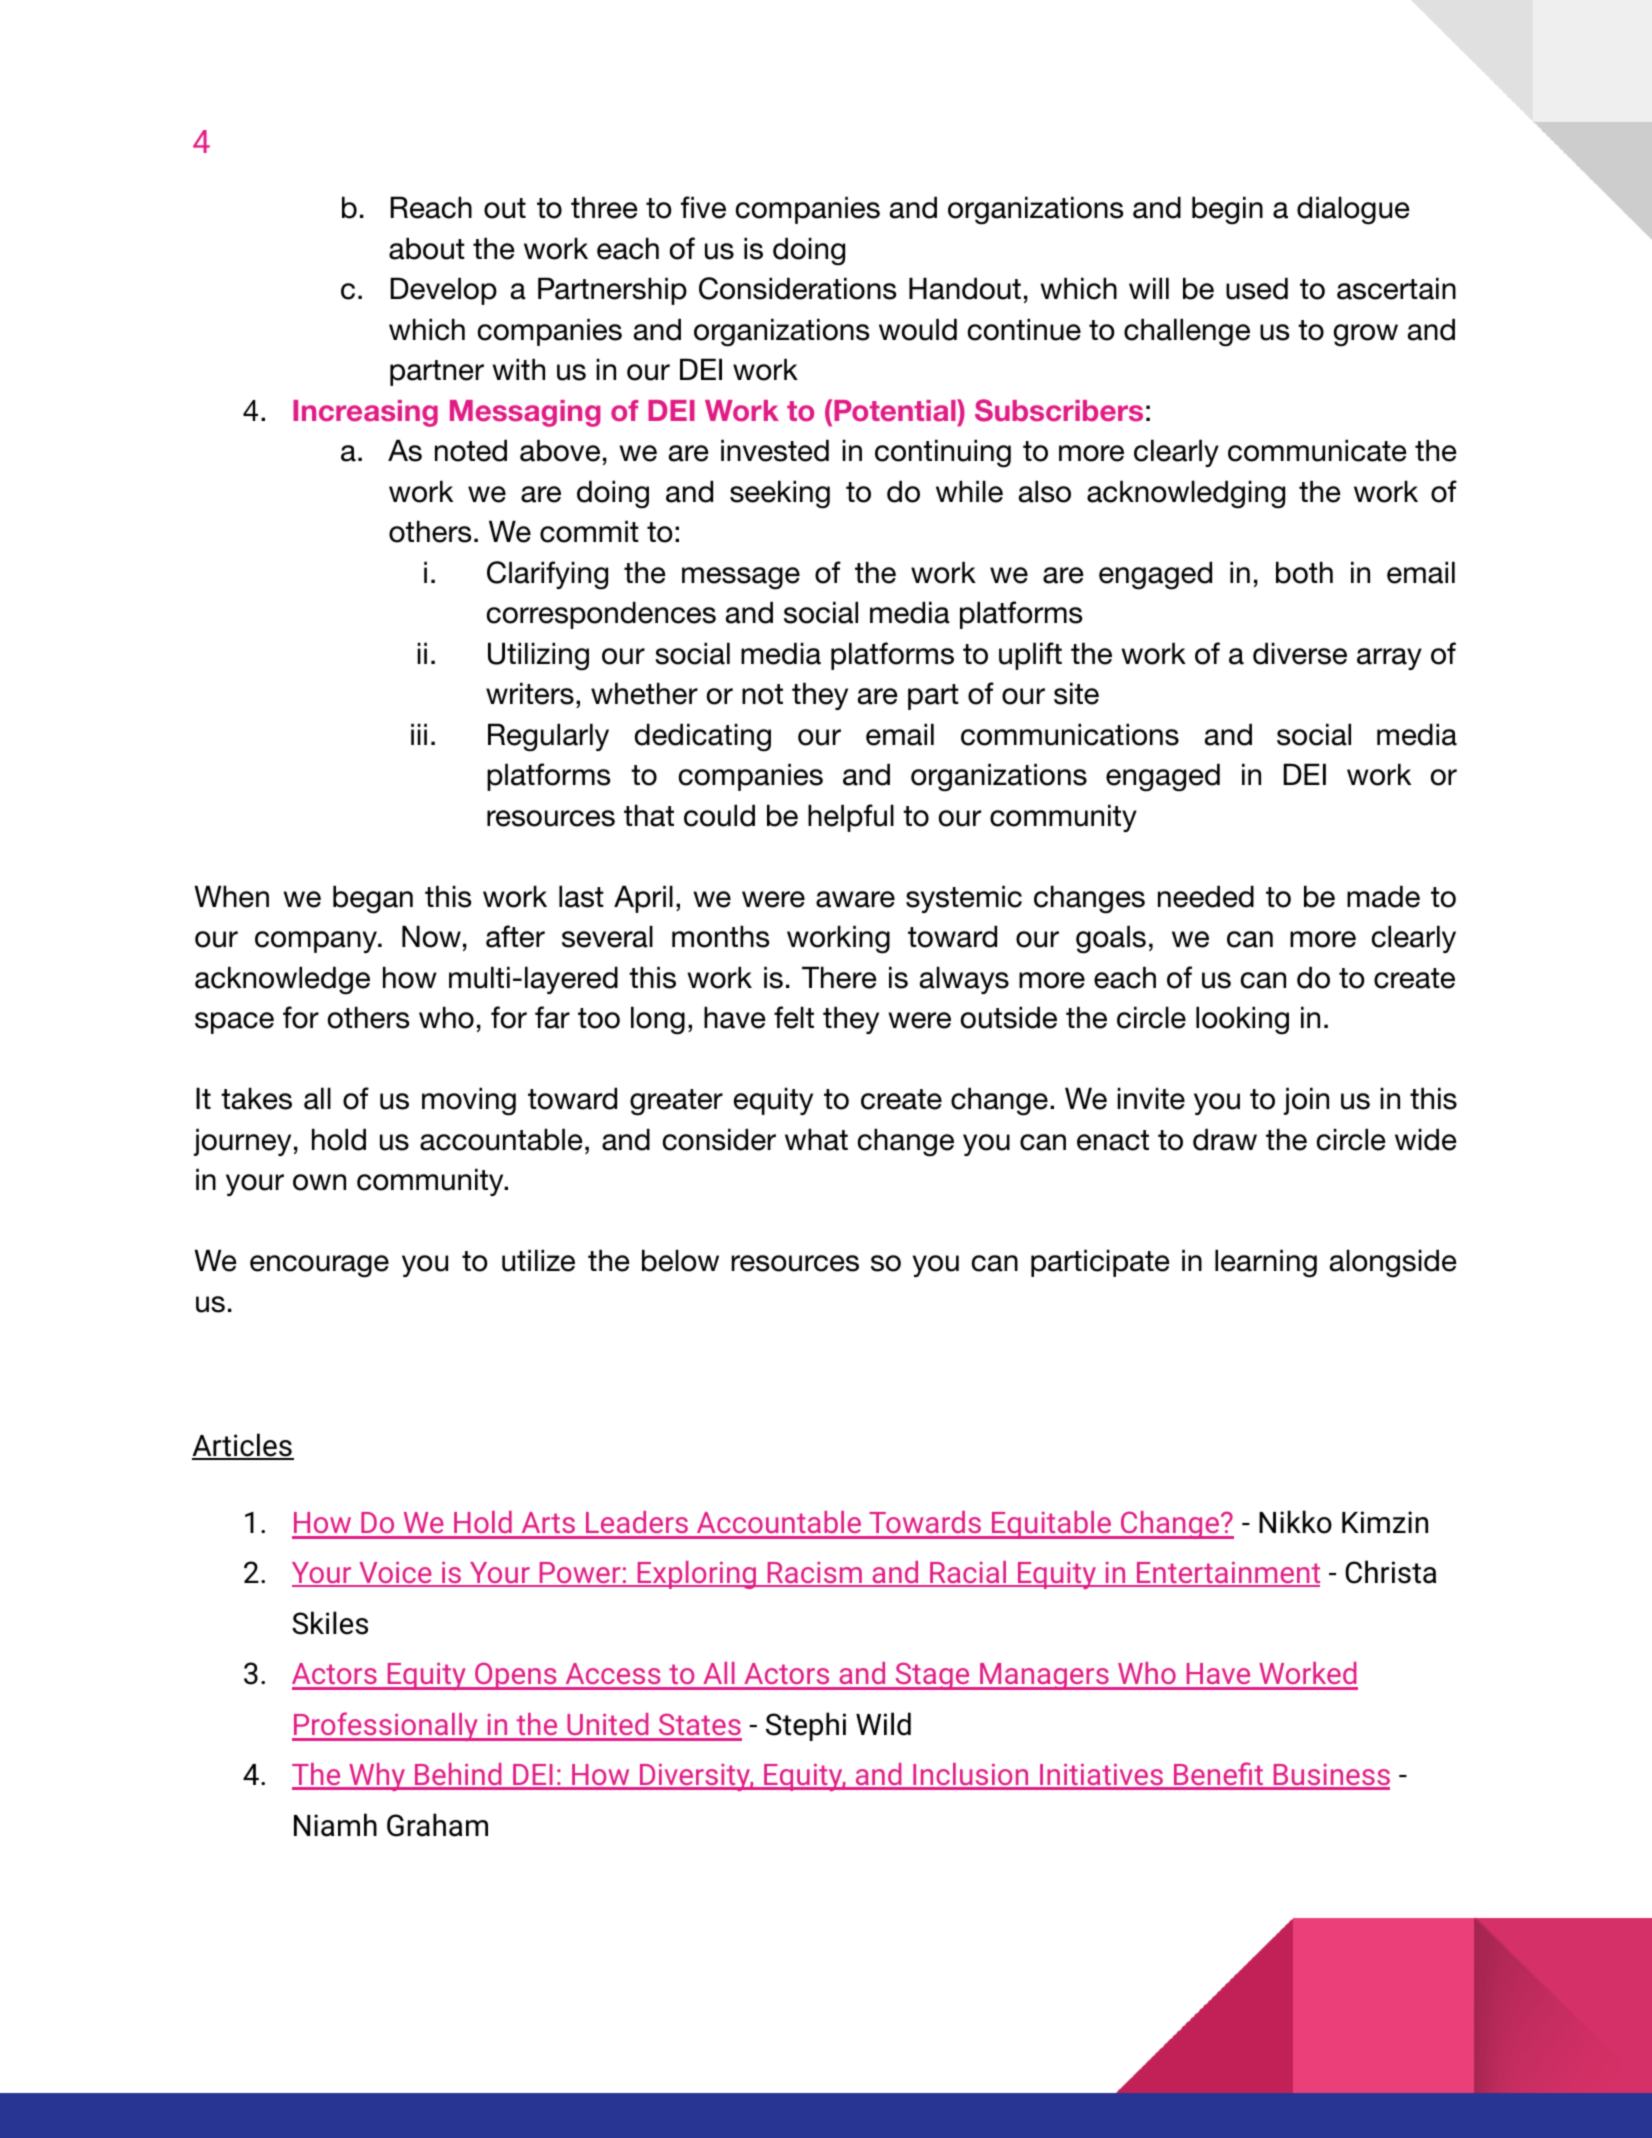  I want to click on acknowledge, so click(282, 980).
